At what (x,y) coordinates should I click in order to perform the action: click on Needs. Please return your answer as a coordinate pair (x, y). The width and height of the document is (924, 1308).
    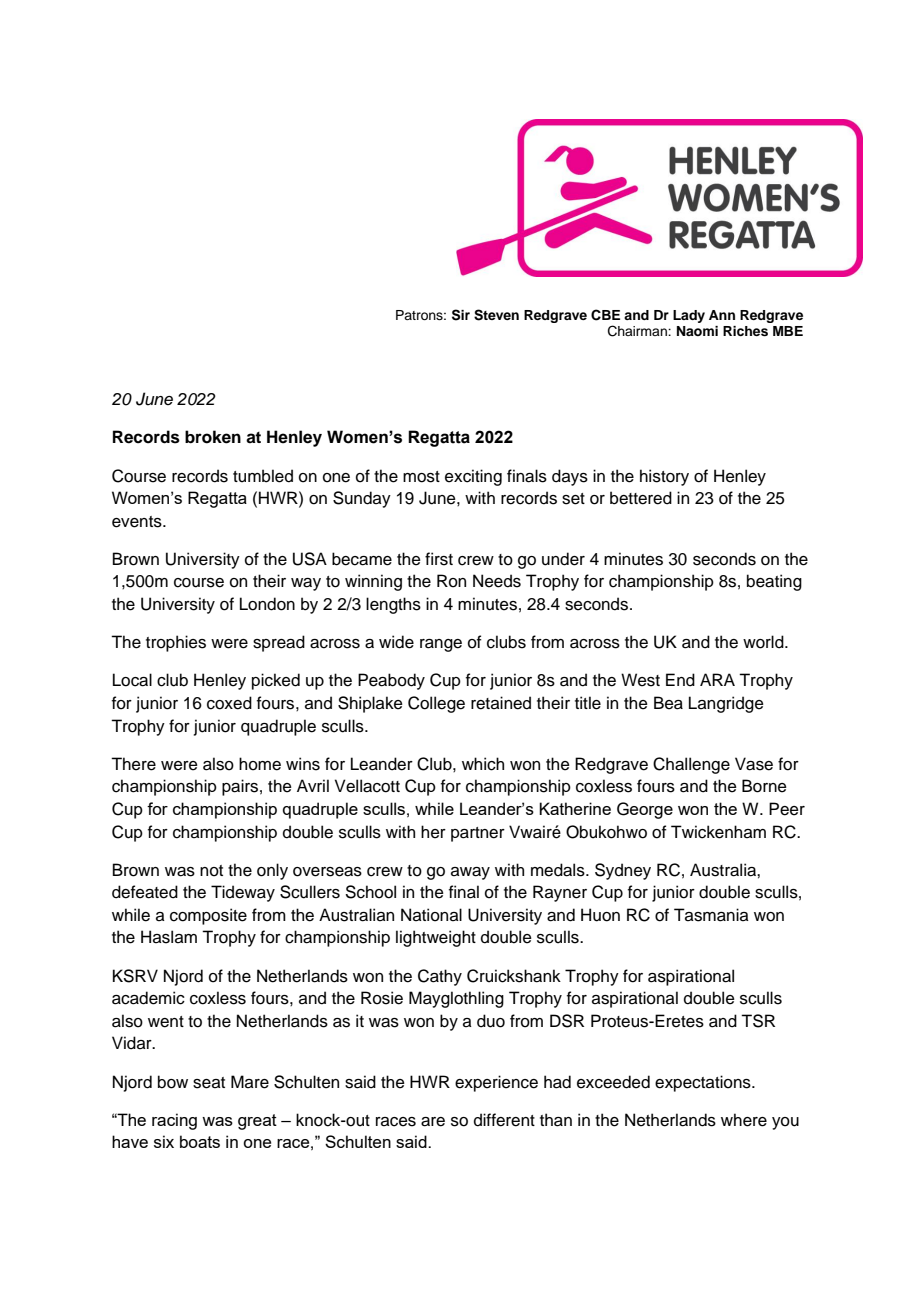
    Looking at the image, I should click on (497, 581).
